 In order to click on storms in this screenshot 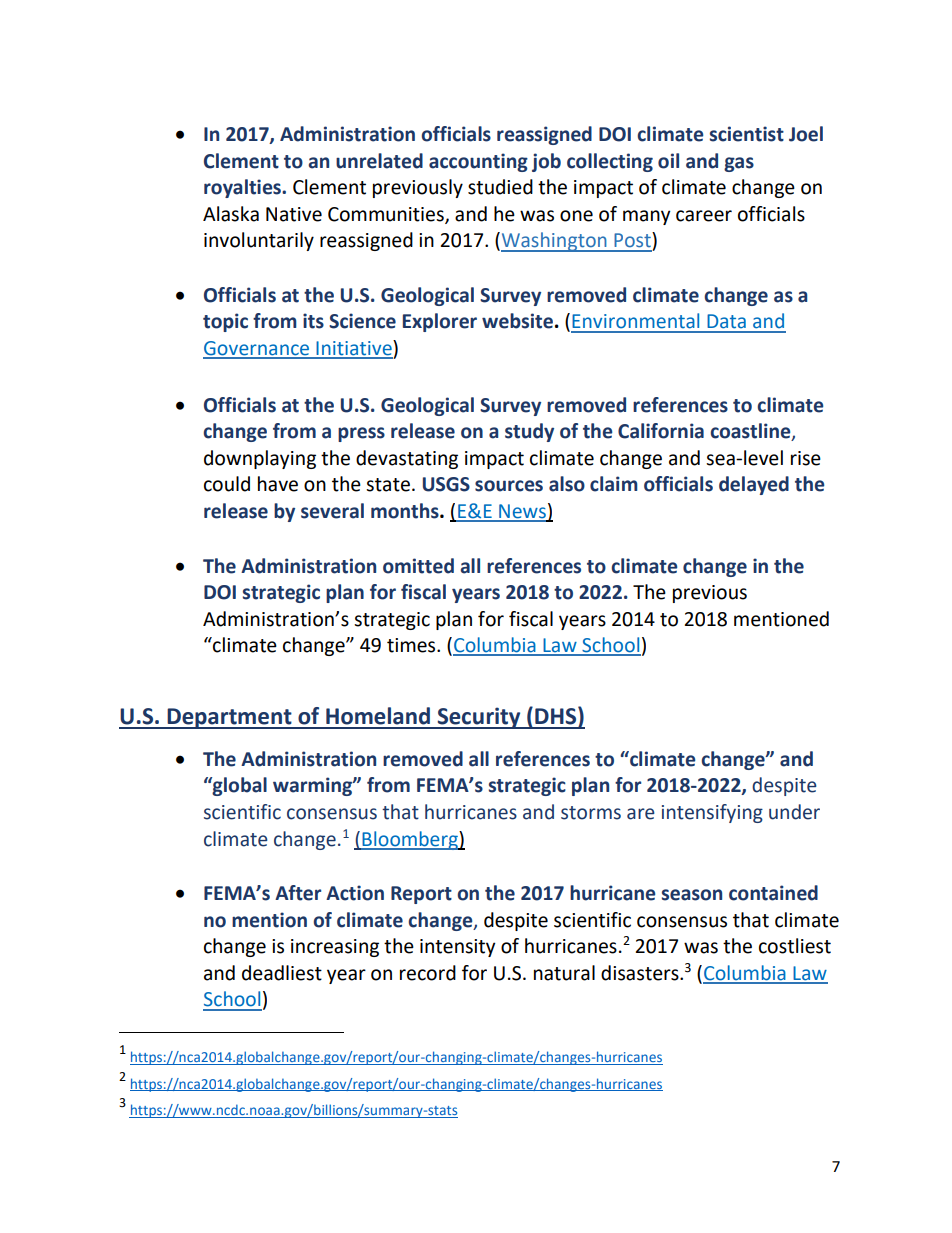, I will do `click(591, 813)`.
